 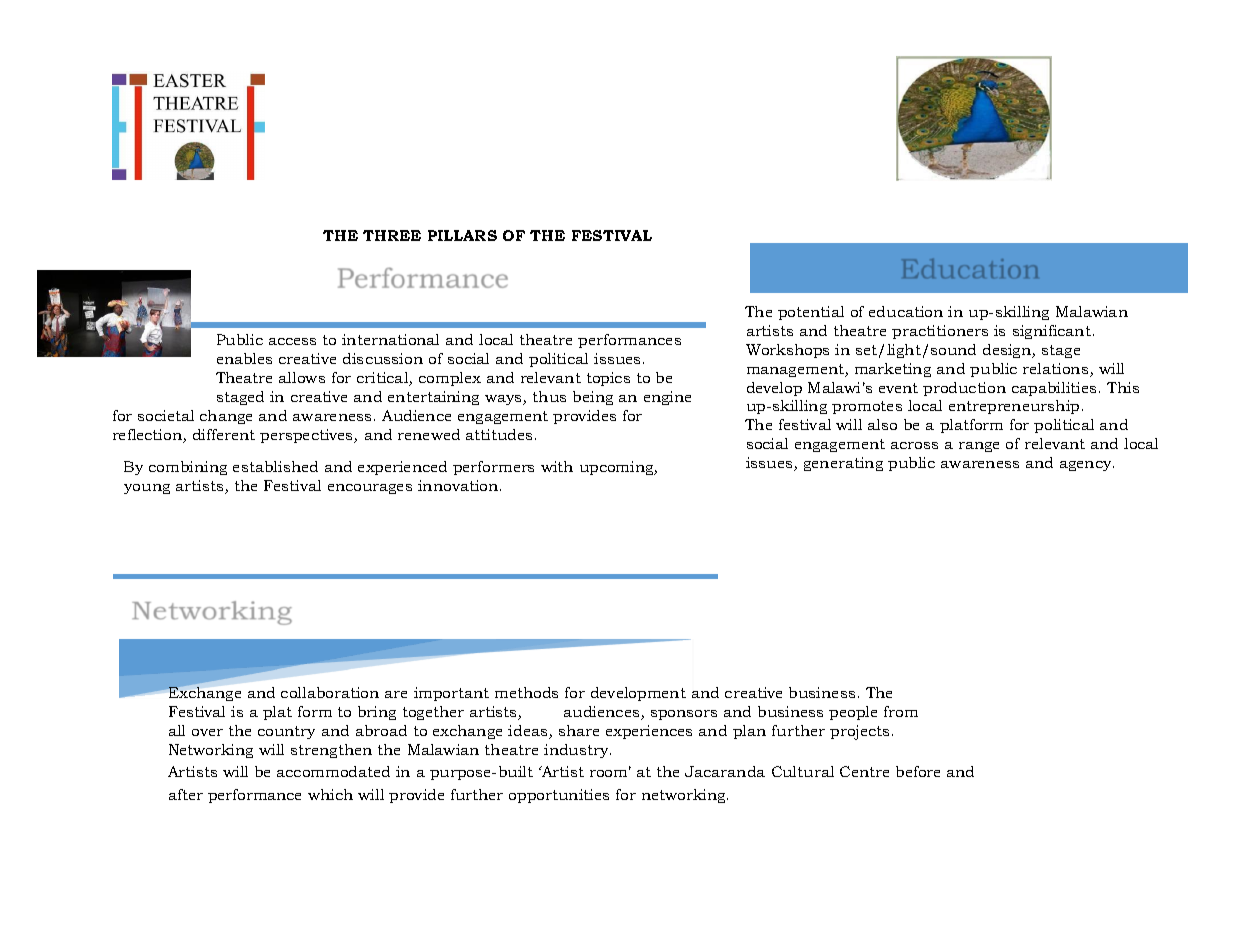 I want to click on PILLARS, so click(x=462, y=235).
